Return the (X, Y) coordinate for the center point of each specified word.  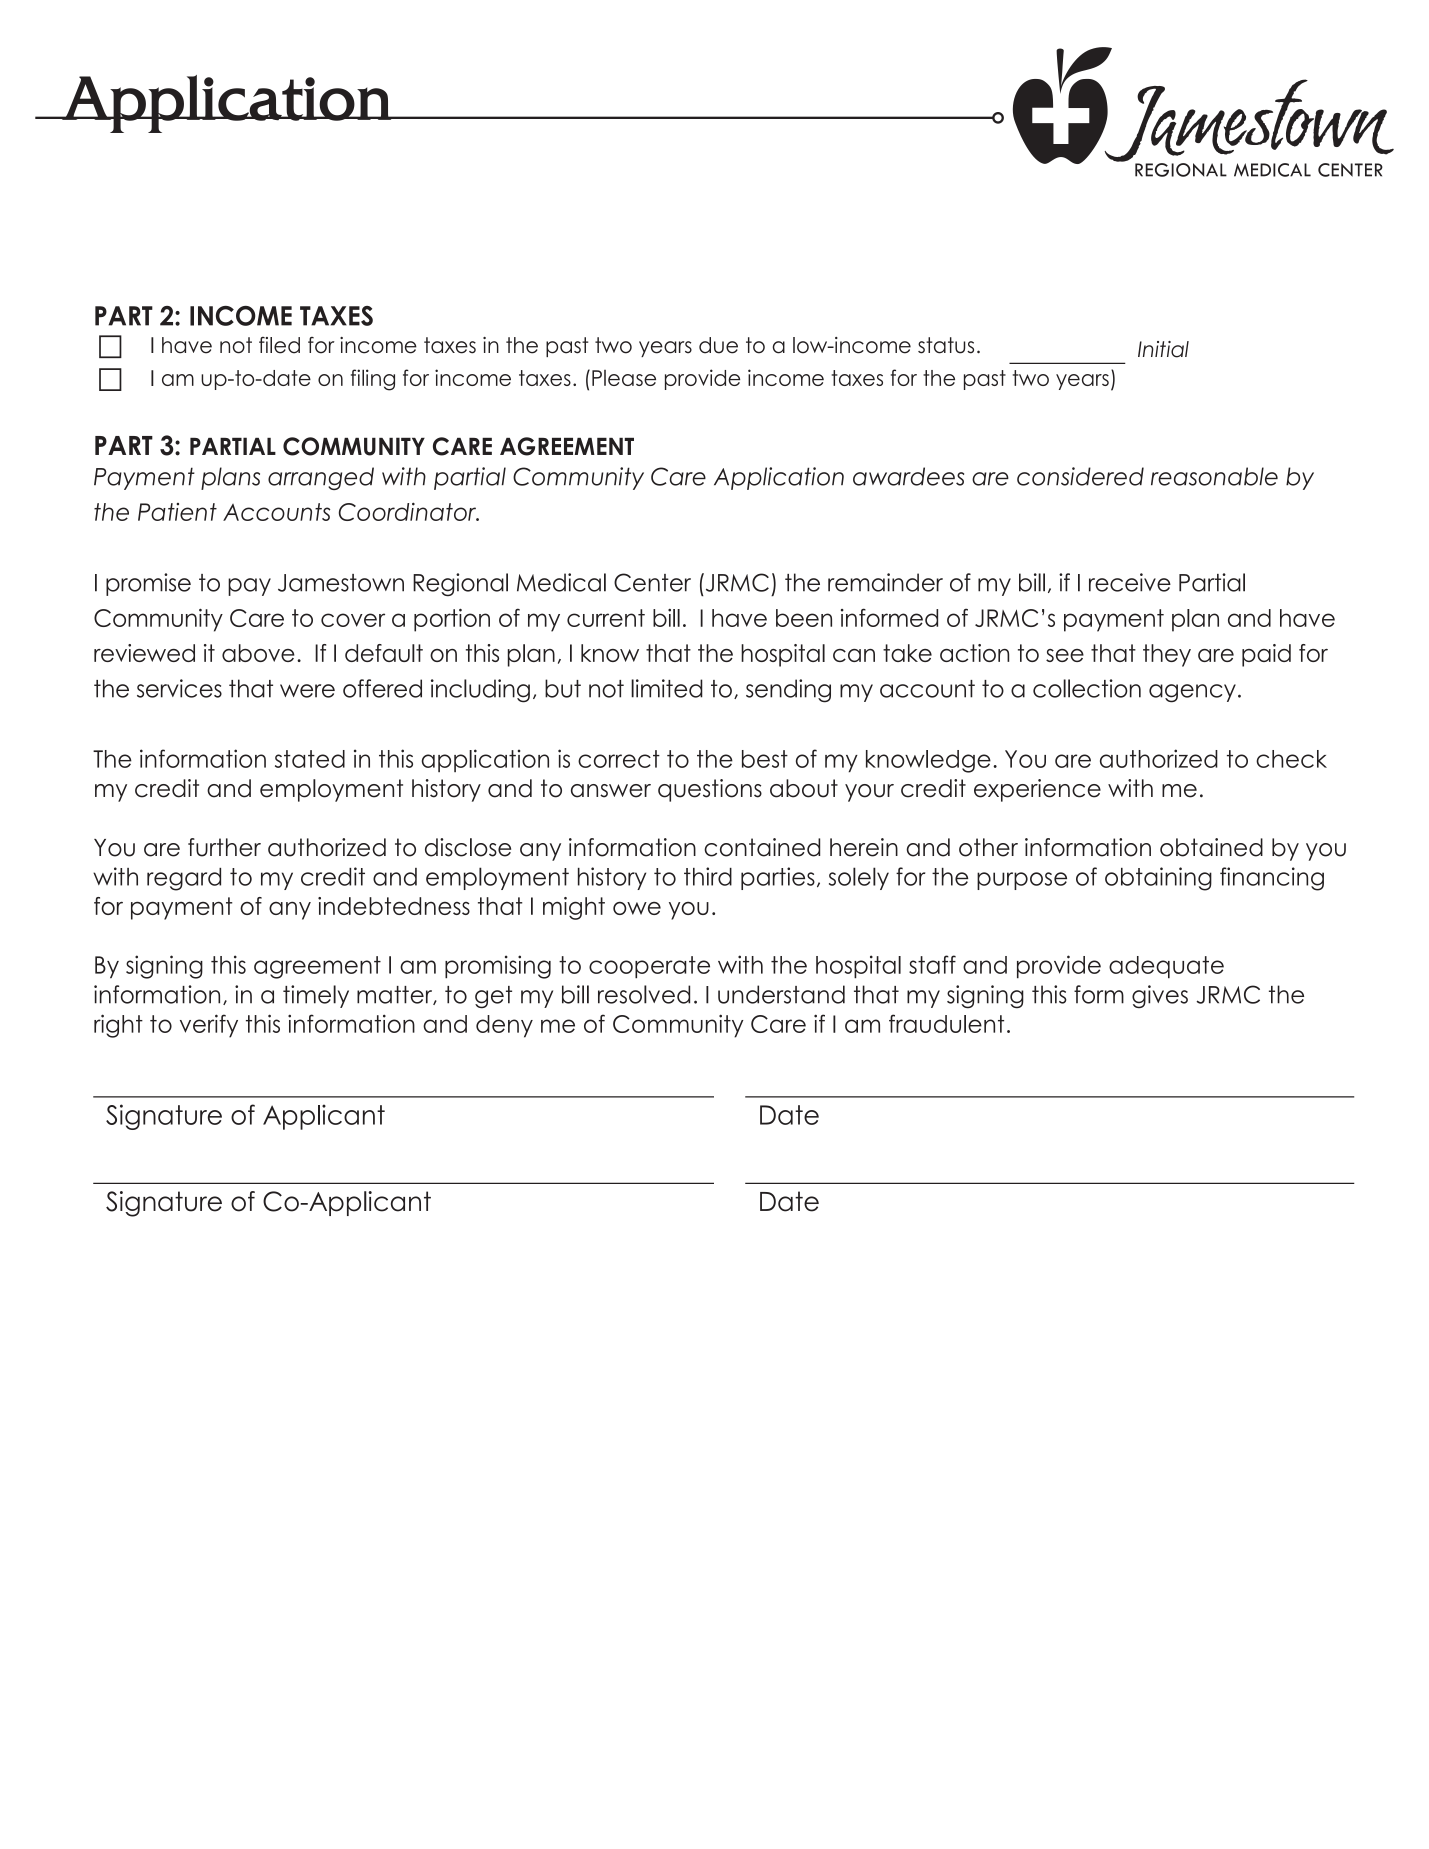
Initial (1163, 349)
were (307, 691)
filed (279, 345)
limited (667, 688)
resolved (644, 994)
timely (316, 996)
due (718, 345)
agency (1192, 693)
